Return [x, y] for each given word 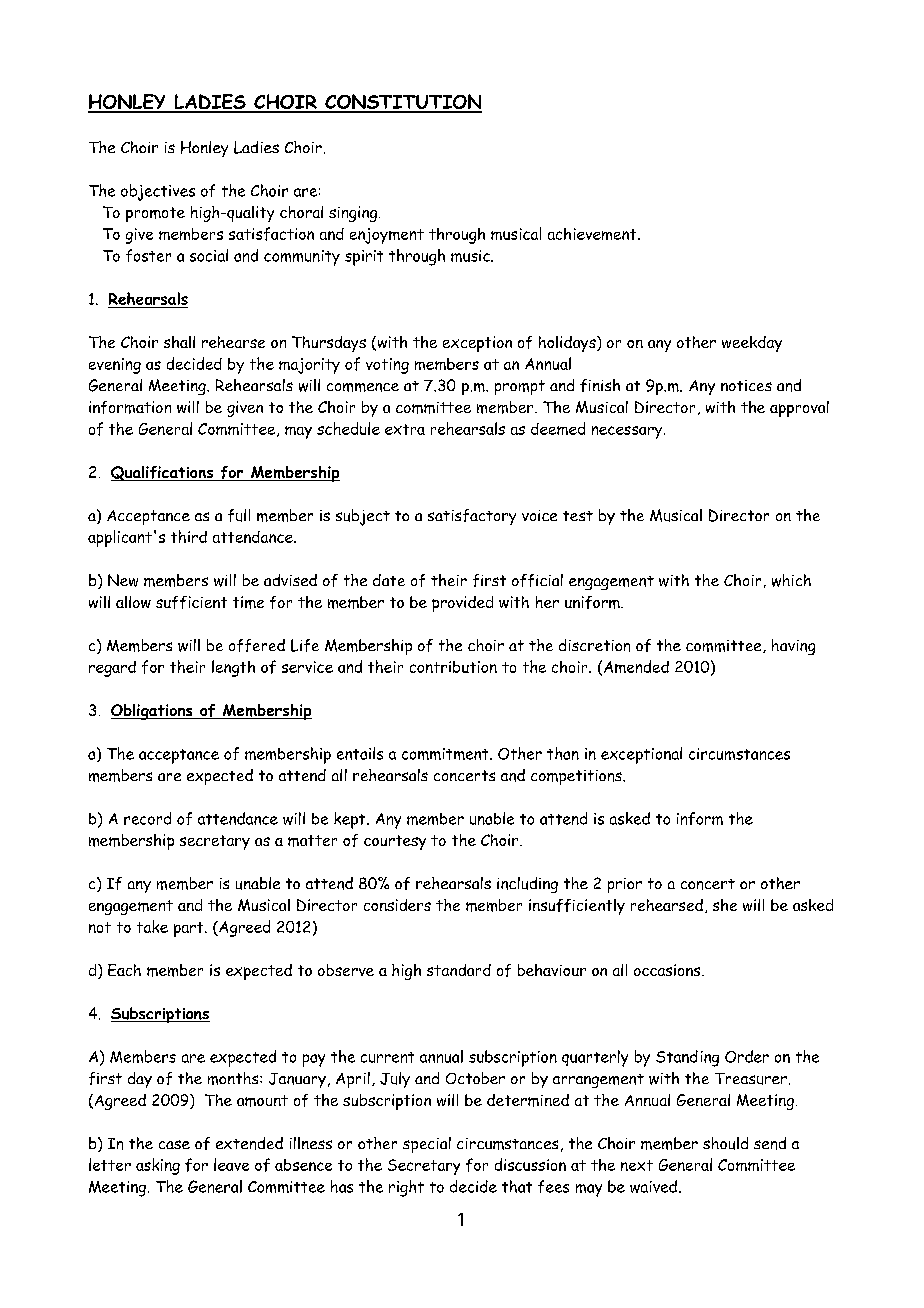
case [174, 1144]
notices [746, 385]
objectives [158, 192]
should [725, 1143]
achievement [593, 234]
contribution [453, 667]
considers [397, 905]
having [793, 647]
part [190, 929]
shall [179, 342]
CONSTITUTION [402, 103]
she [725, 905]
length [233, 668]
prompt [520, 387]
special [427, 1145]
